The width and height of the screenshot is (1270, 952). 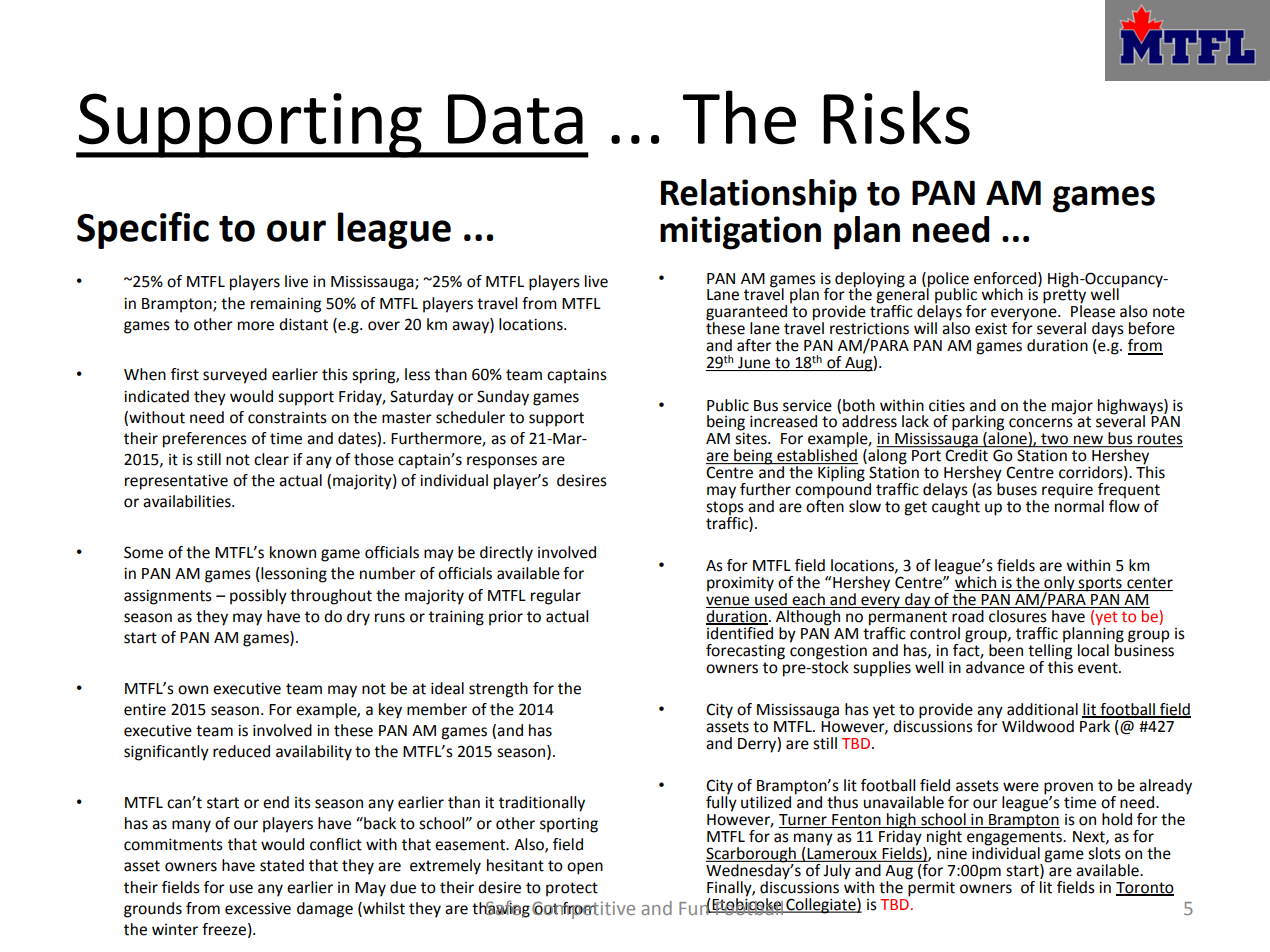 What do you see at coordinates (745, 652) in the screenshot?
I see `forecasting` at bounding box center [745, 652].
